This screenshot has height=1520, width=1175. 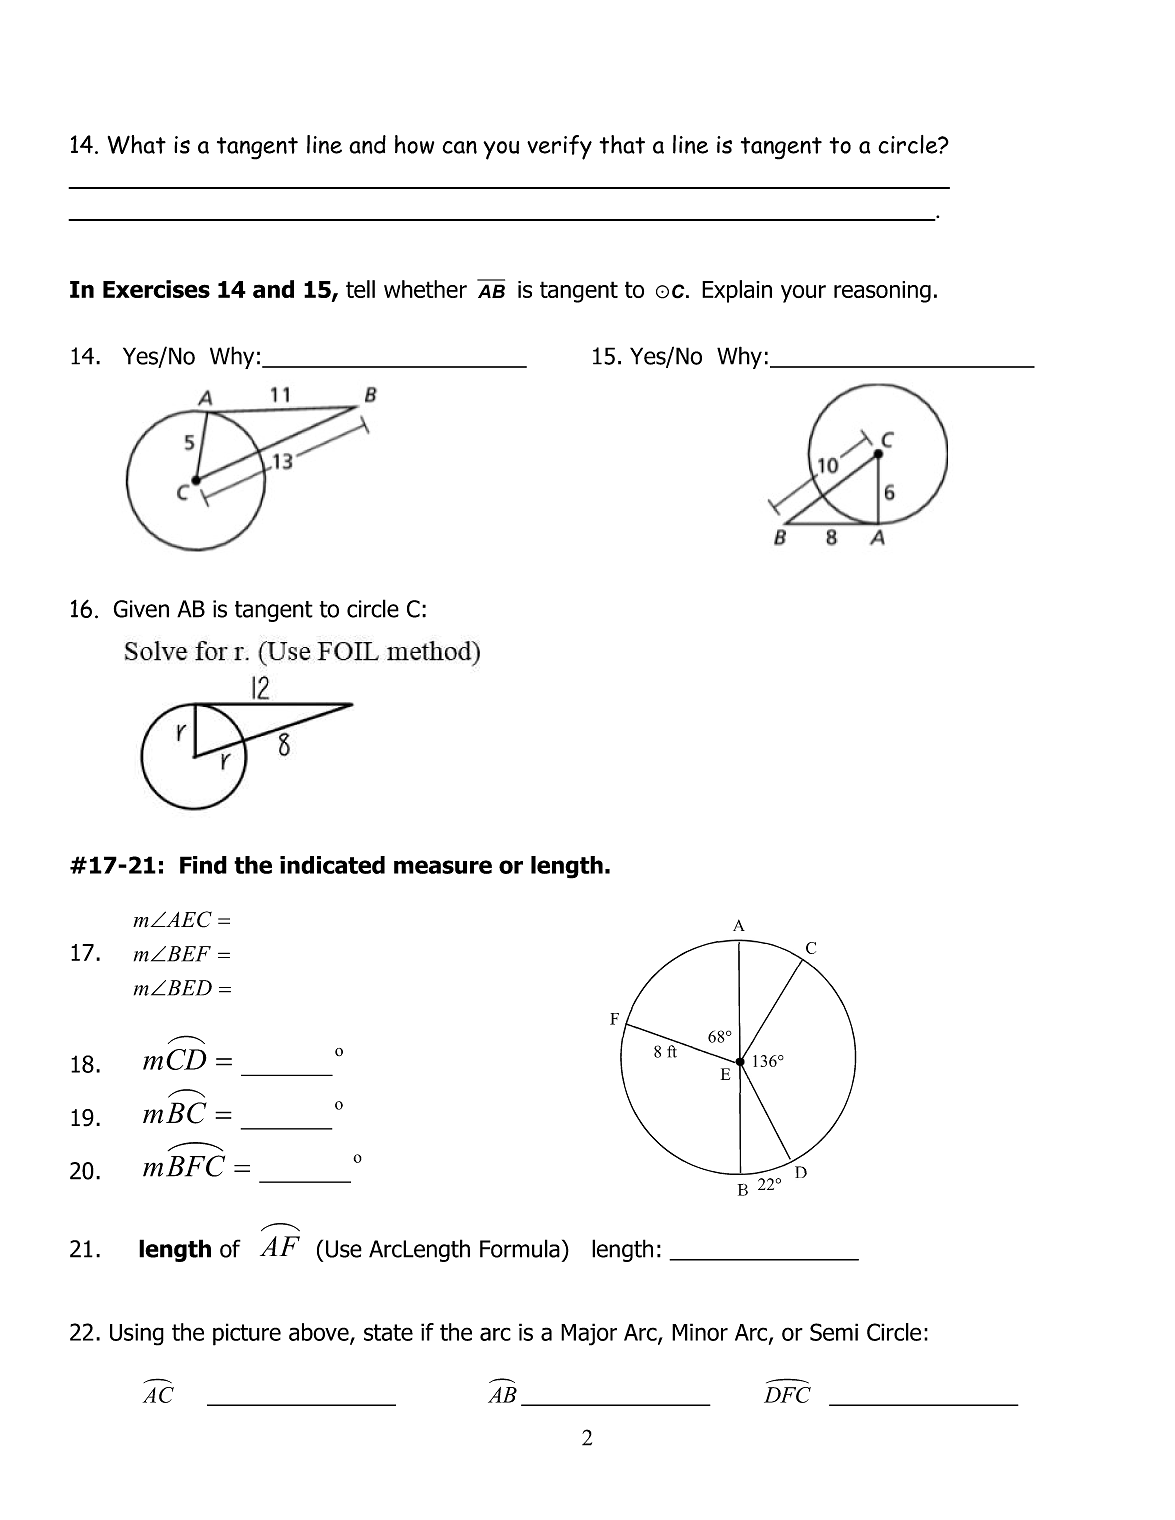 I want to click on picture, so click(x=247, y=1334).
